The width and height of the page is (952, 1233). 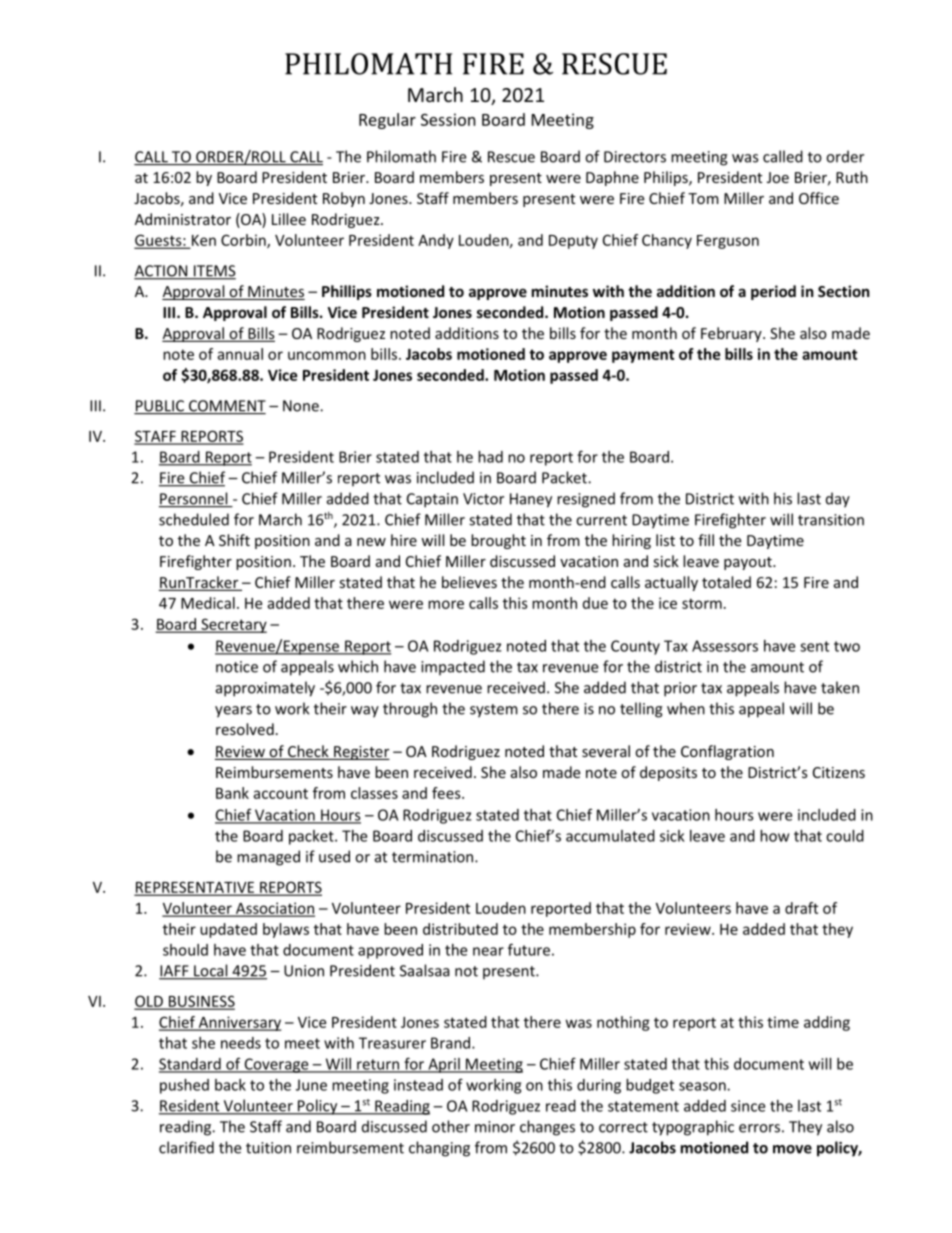 I want to click on Session, so click(x=448, y=119).
